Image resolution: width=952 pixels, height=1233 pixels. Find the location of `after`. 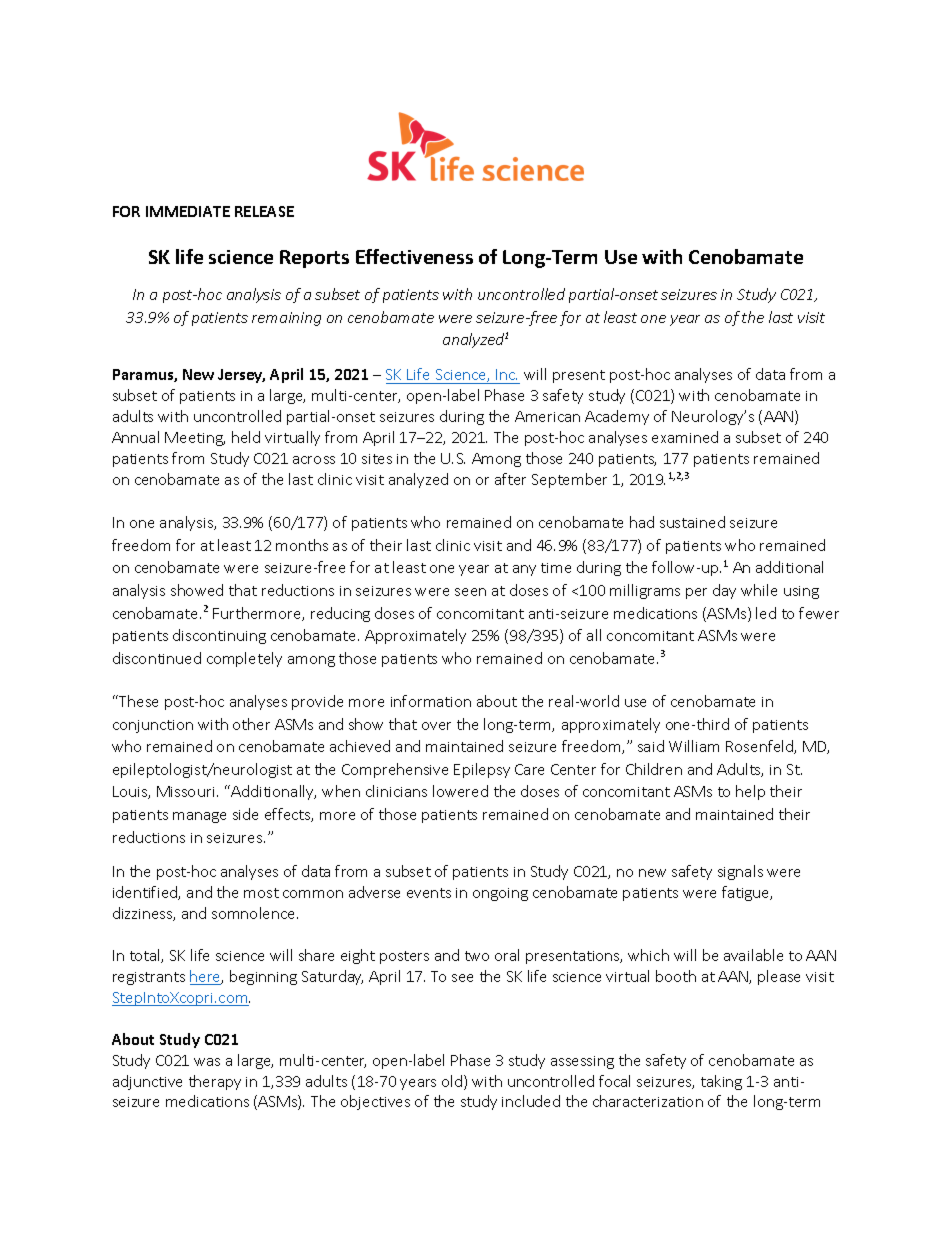

after is located at coordinates (510, 479).
